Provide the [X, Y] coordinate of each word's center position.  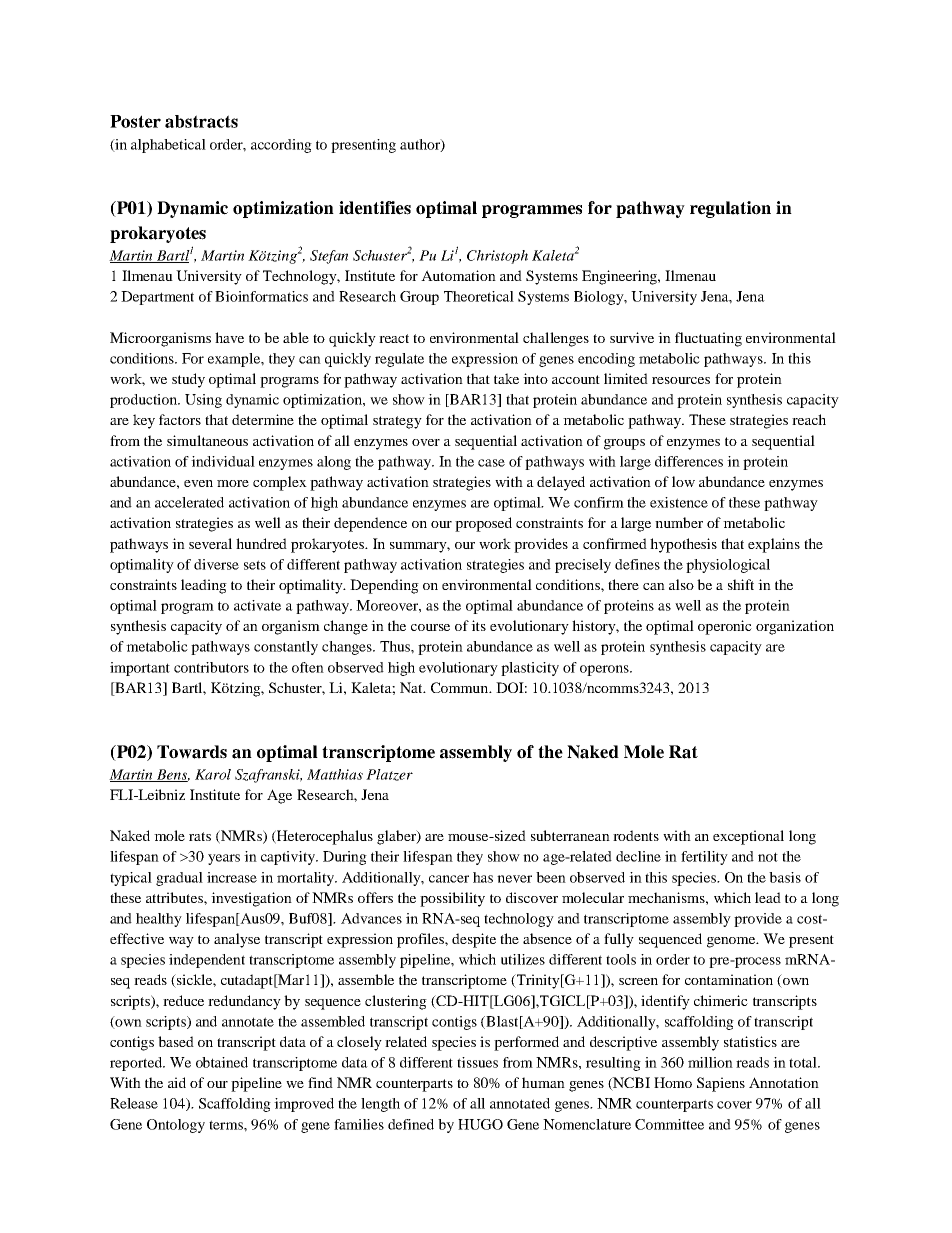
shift [741, 584]
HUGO [480, 1124]
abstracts [201, 121]
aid [177, 1082]
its [478, 625]
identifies [375, 208]
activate [257, 605]
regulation [730, 209]
